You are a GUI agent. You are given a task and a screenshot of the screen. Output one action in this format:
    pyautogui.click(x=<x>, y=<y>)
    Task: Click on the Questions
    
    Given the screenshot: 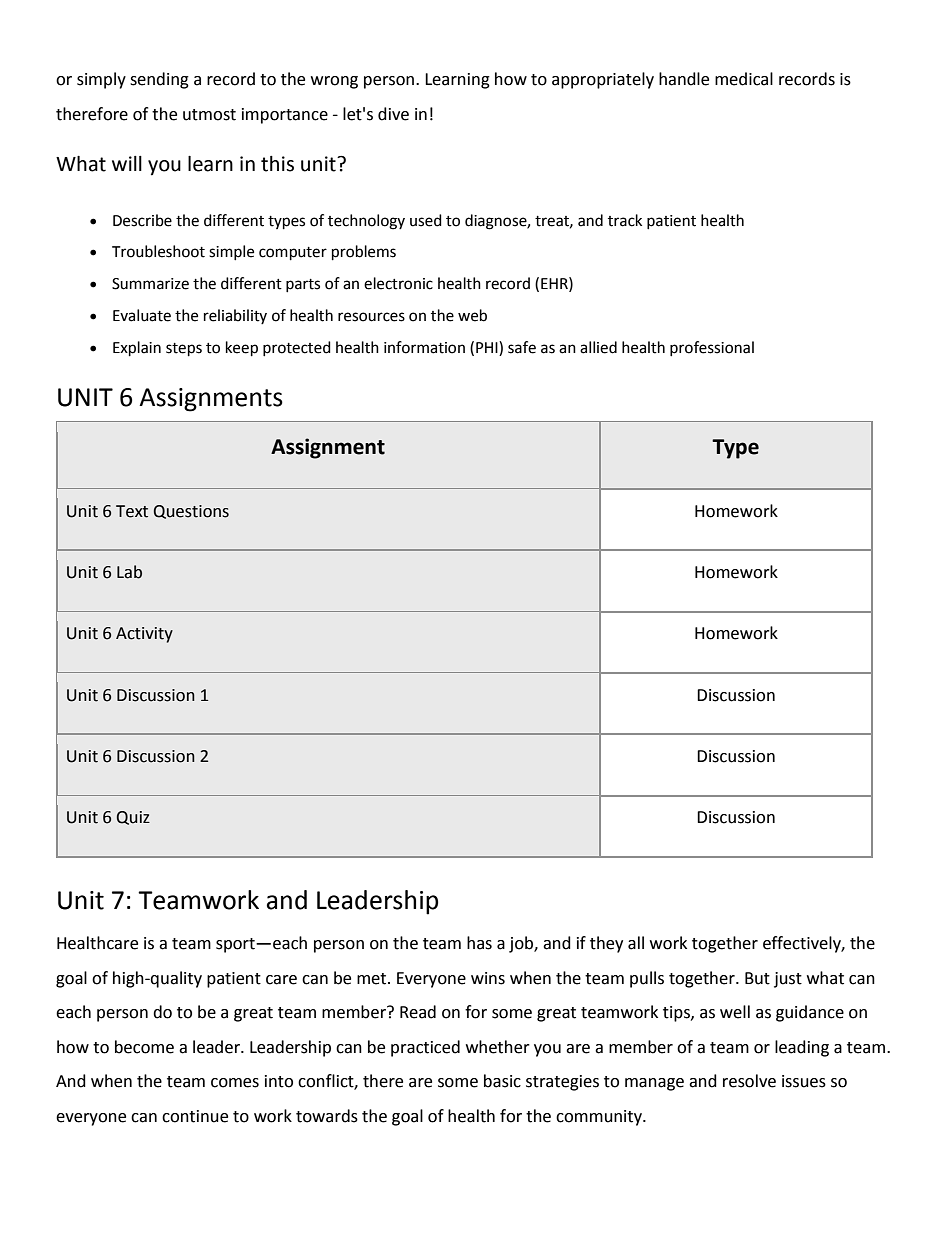 What is the action you would take?
    pyautogui.click(x=191, y=512)
